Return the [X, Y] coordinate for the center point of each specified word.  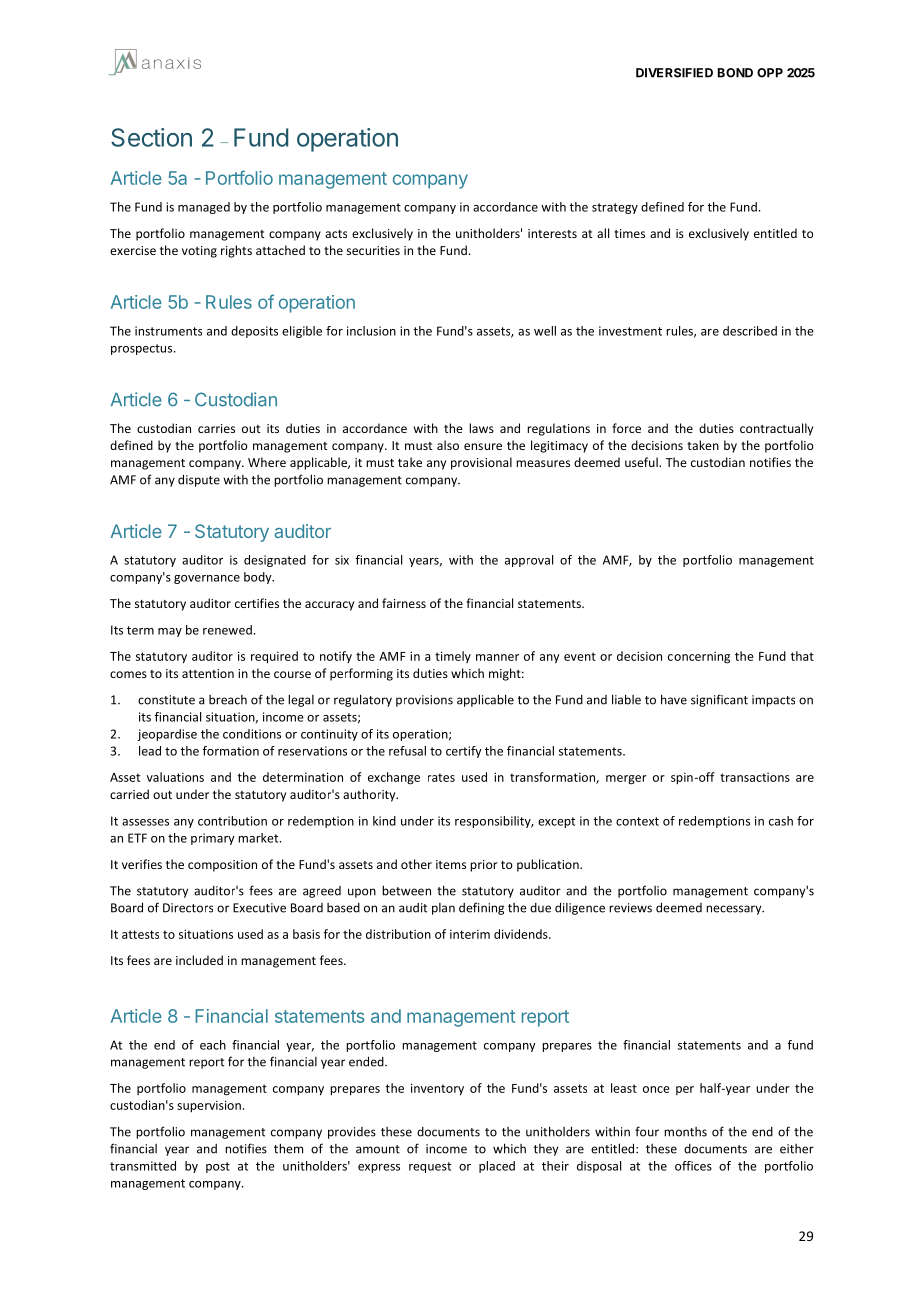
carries [216, 428]
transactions [755, 777]
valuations [175, 777]
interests [552, 233]
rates [441, 777]
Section [151, 137]
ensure [483, 446]
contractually [776, 429]
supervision [209, 1106]
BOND [735, 73]
